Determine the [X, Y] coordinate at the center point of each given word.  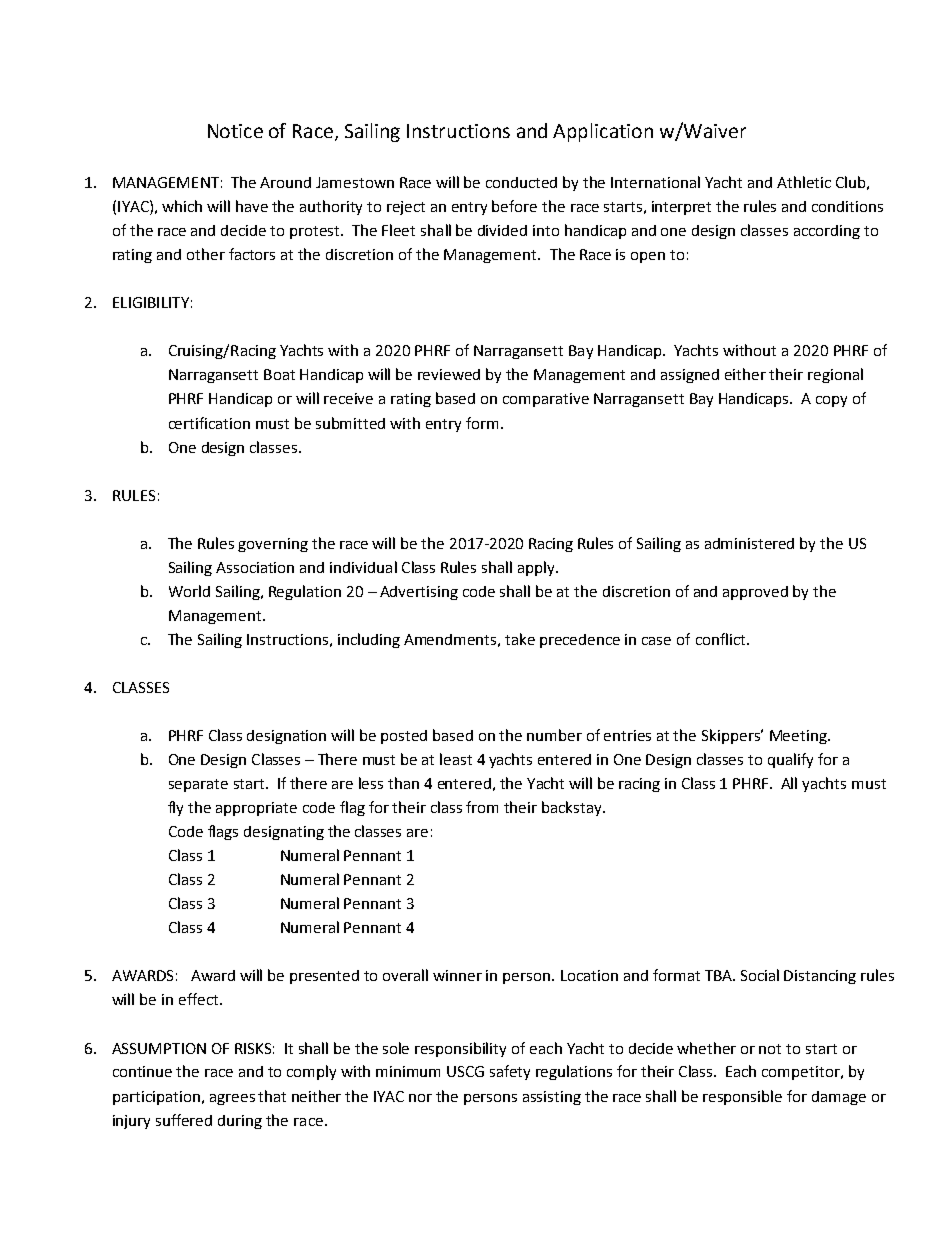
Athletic [804, 182]
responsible [742, 1097]
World [189, 591]
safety [510, 1072]
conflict [722, 639]
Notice [235, 131]
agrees [232, 1099]
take [520, 639]
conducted [521, 182]
